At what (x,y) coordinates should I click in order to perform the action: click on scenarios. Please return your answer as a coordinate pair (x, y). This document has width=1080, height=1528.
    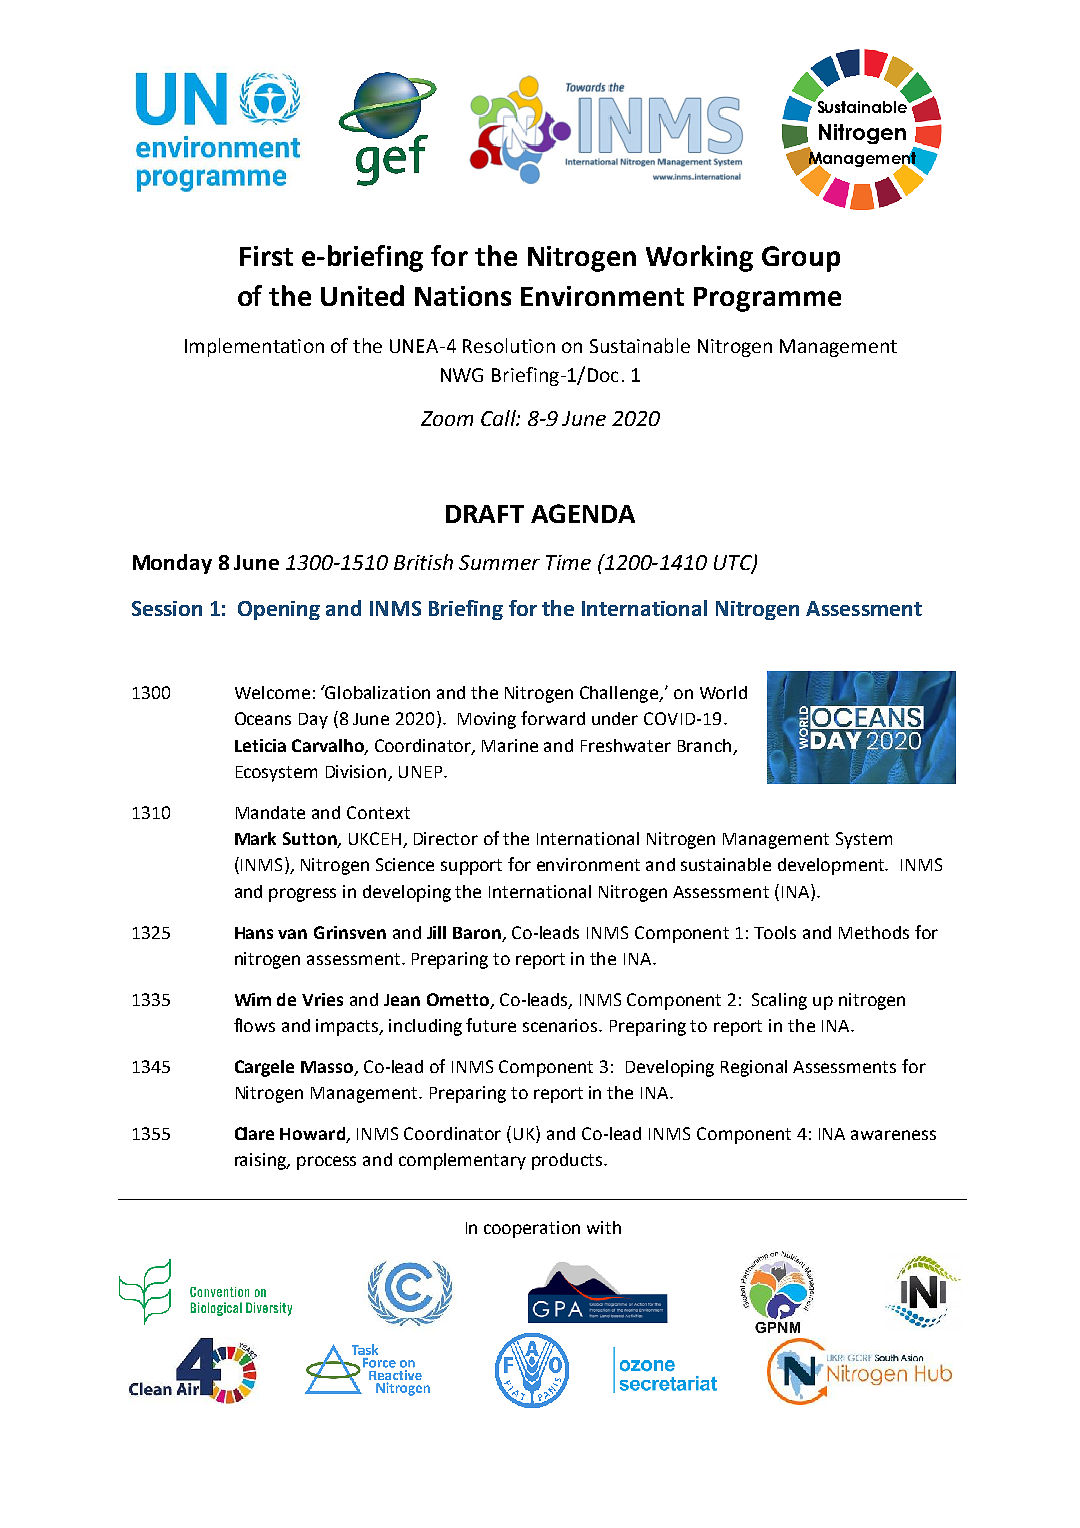
    Looking at the image, I should click on (561, 1025).
